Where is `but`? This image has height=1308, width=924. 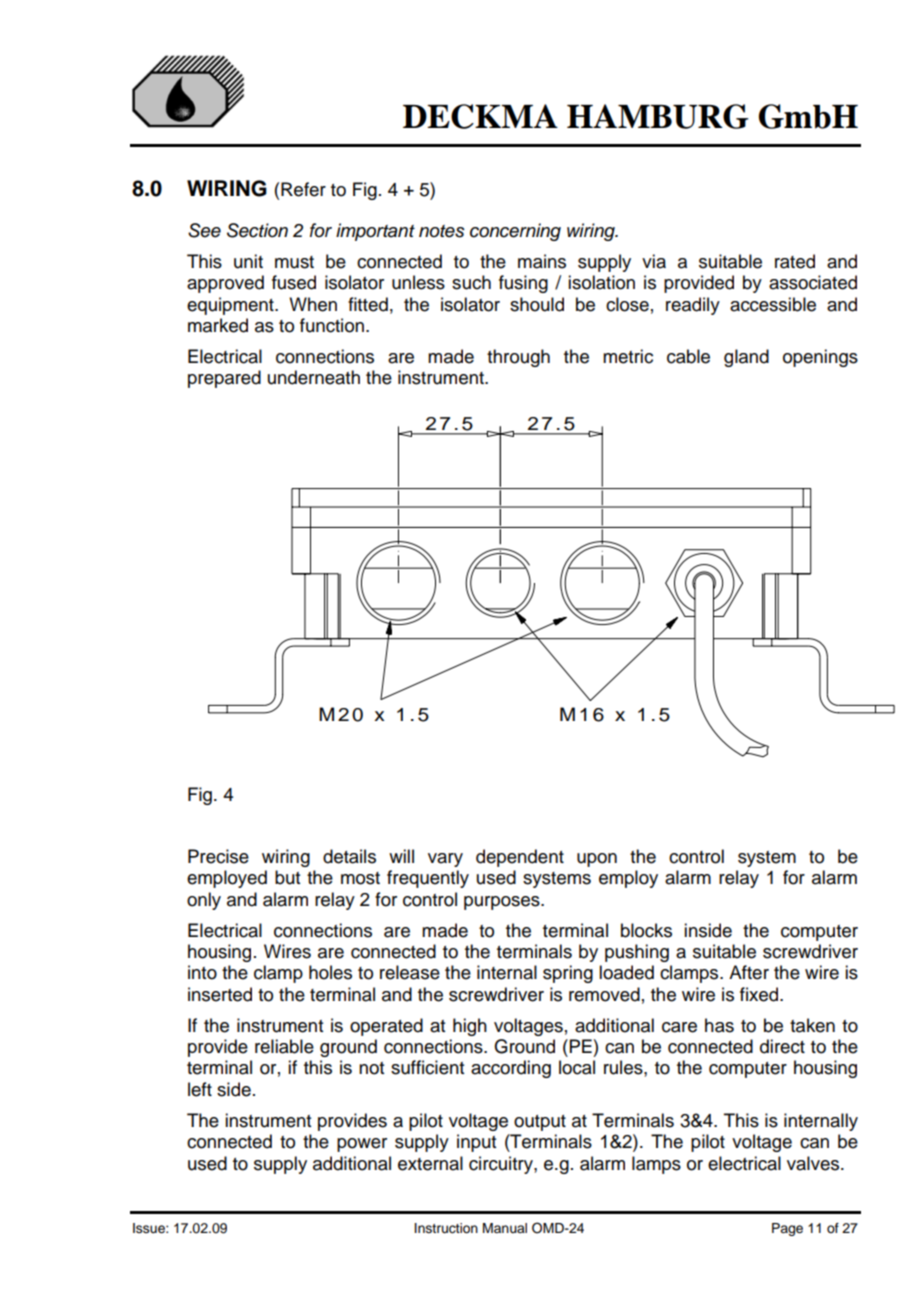 but is located at coordinates (287, 877).
